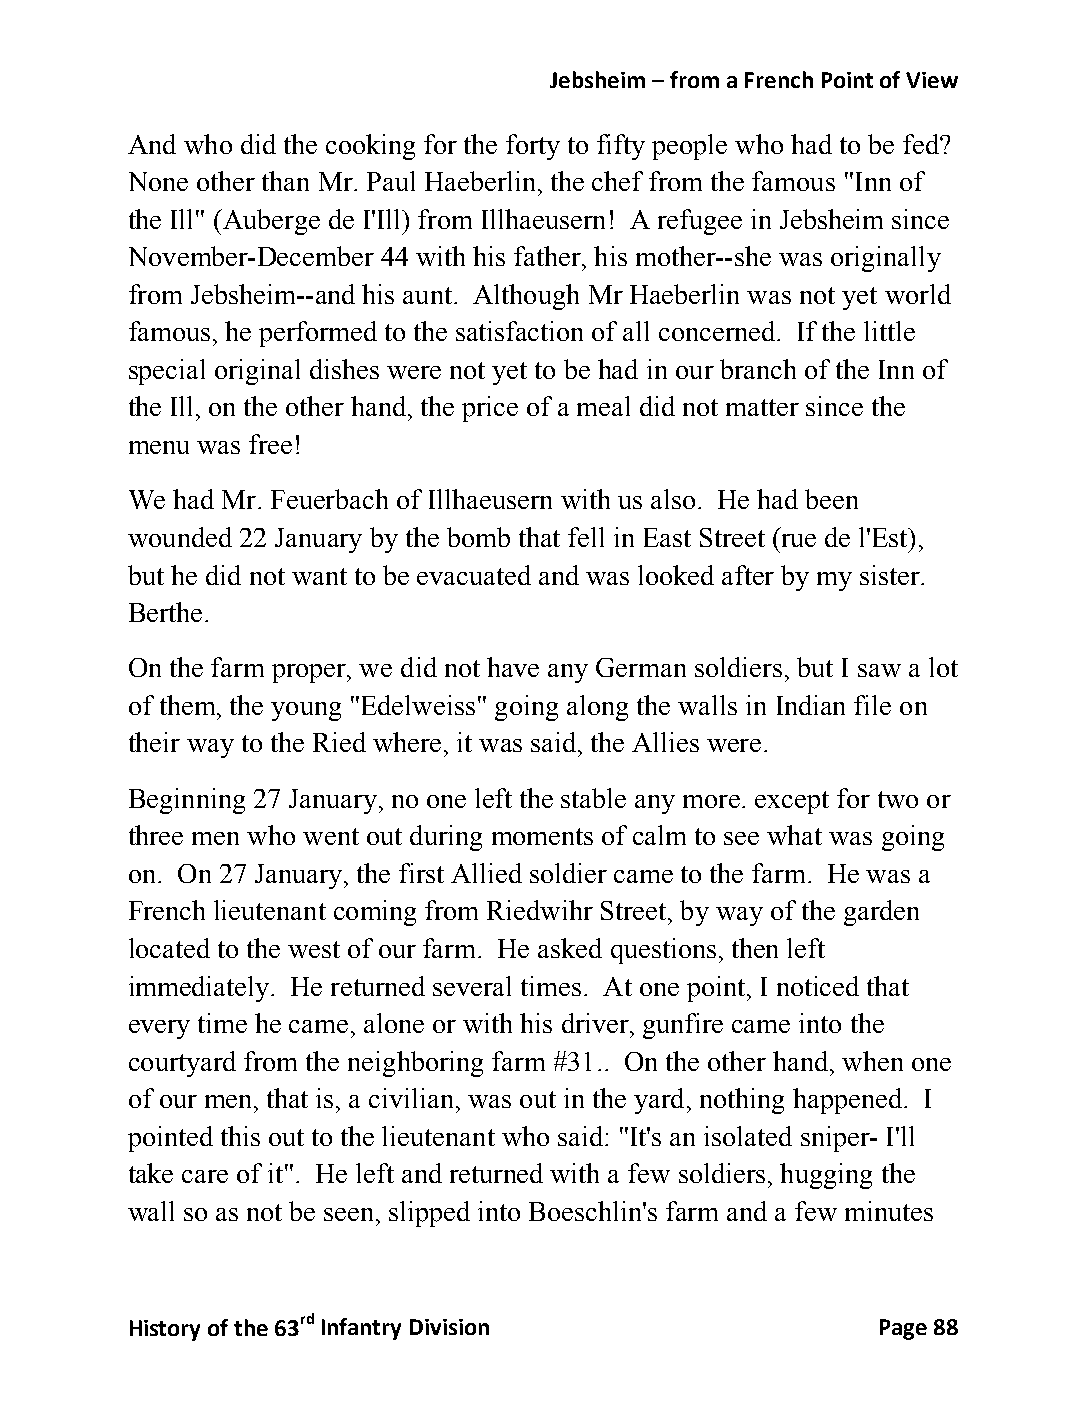  I want to click on when, so click(872, 1061).
